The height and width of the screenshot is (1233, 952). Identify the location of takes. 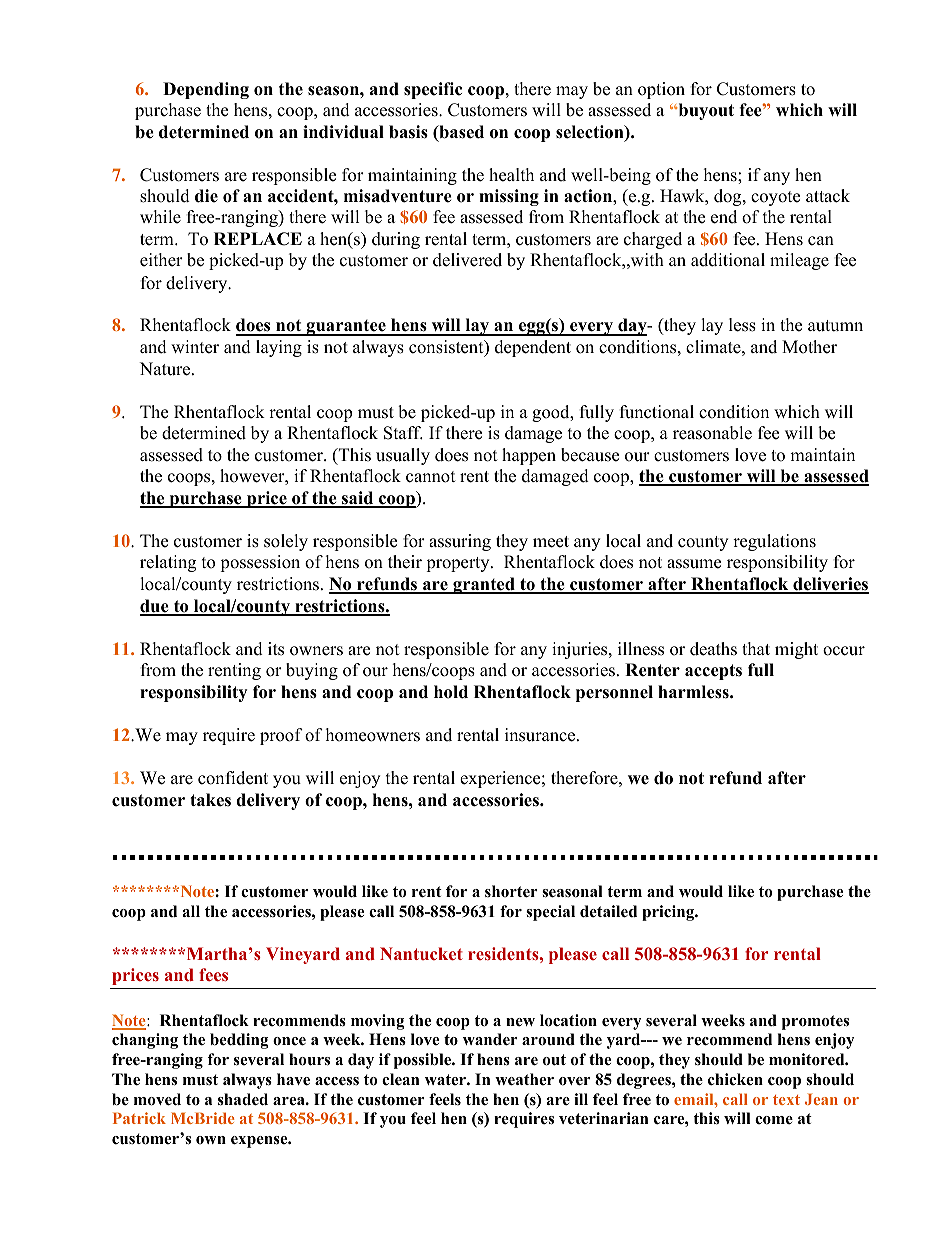
(210, 800).
